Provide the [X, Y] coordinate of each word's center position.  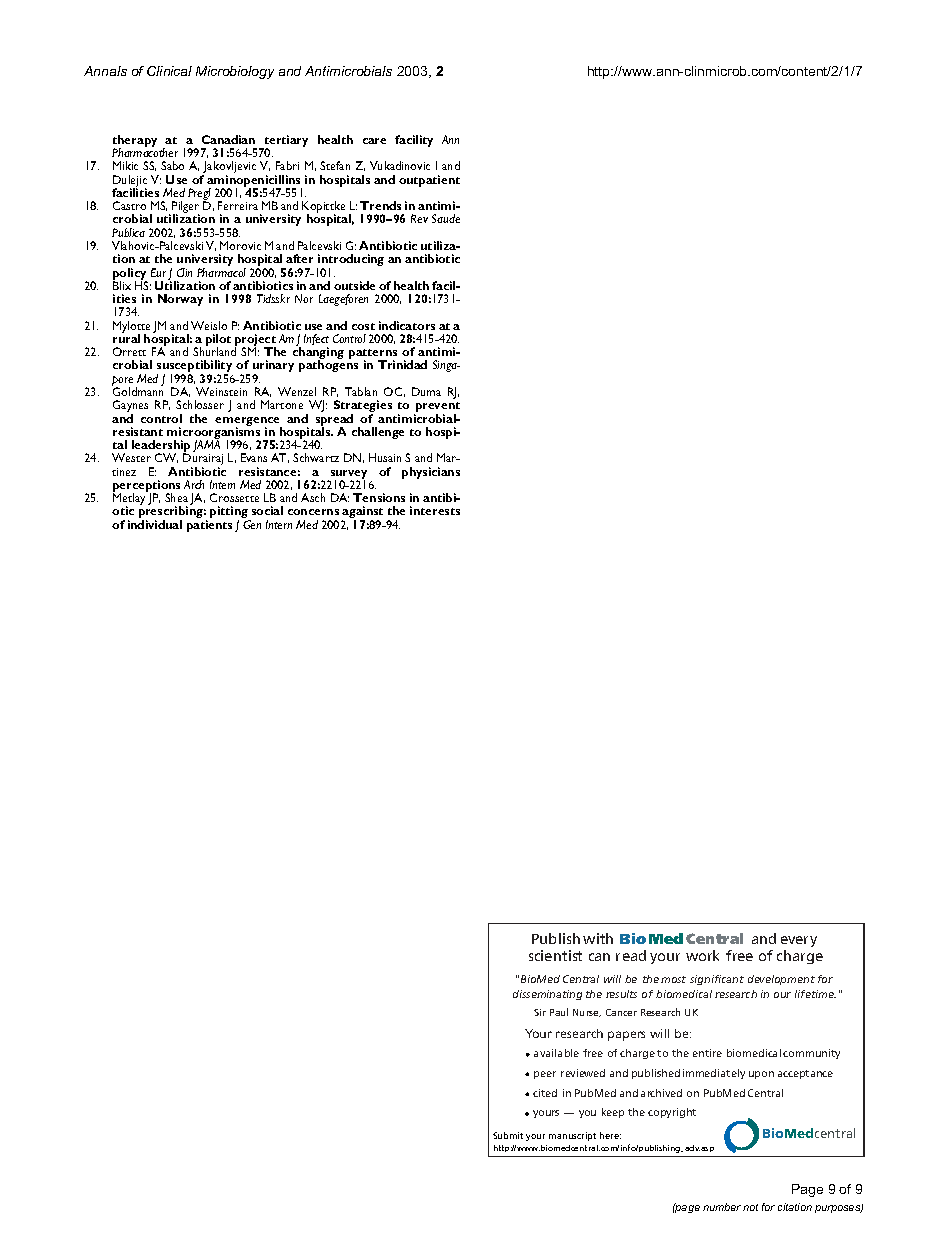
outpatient [429, 181]
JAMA [208, 447]
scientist [555, 955]
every [799, 941]
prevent [437, 408]
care [374, 141]
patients [209, 526]
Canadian [228, 139]
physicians [431, 473]
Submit [508, 1135]
